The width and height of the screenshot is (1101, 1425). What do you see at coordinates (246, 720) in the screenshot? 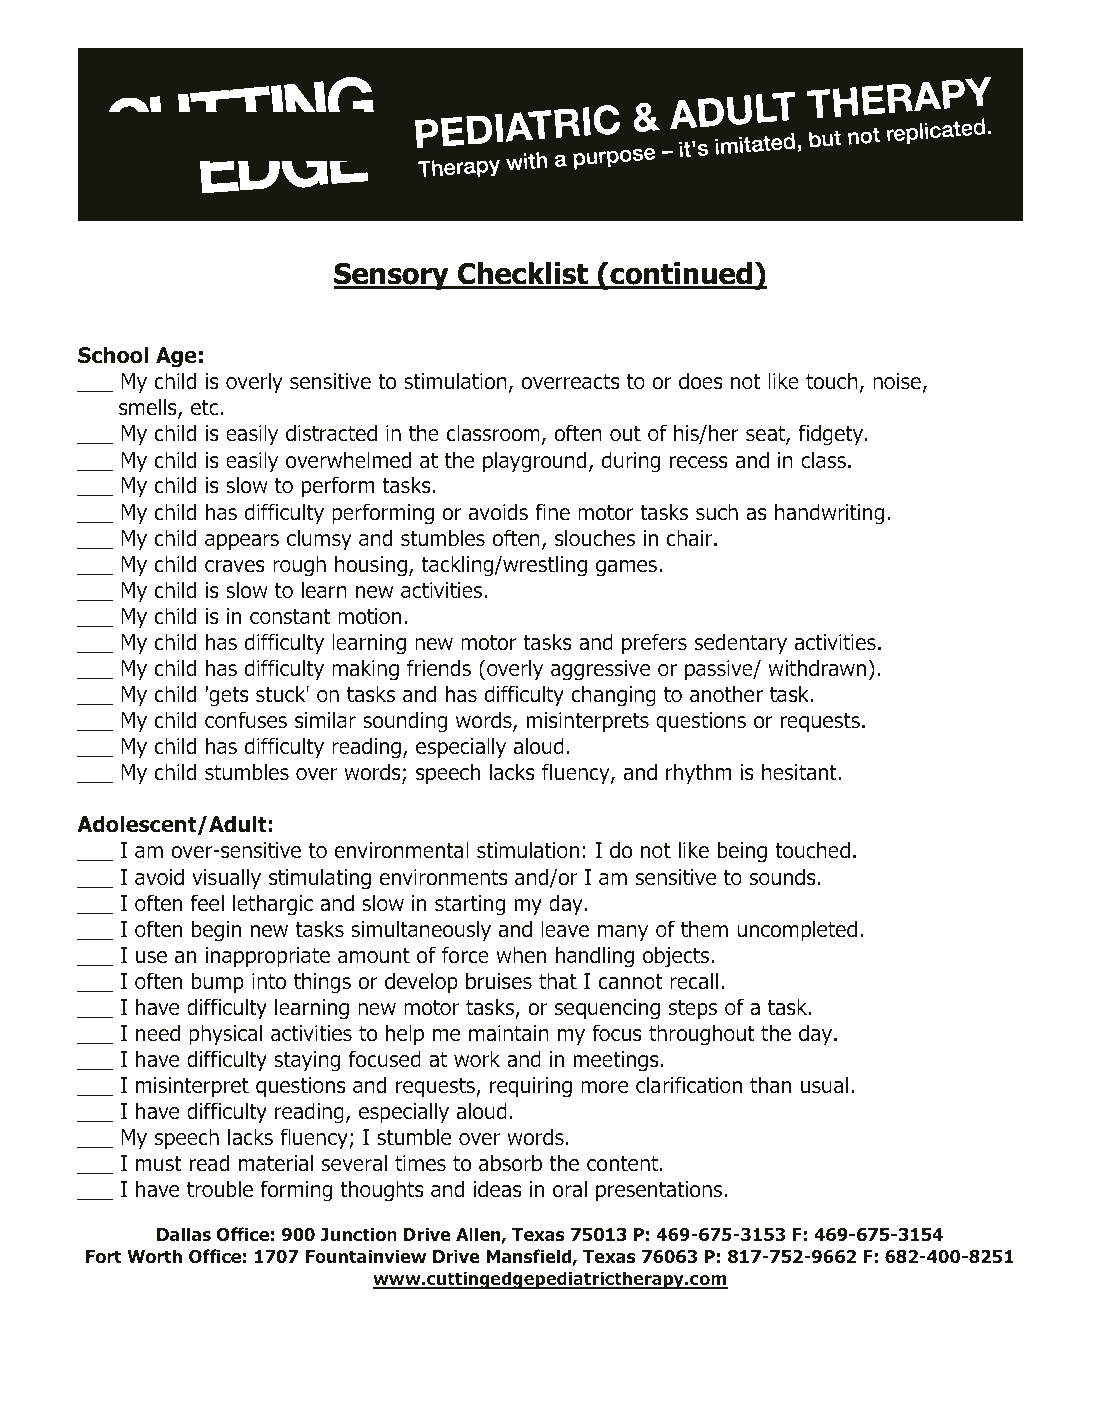
I see `confuses` at bounding box center [246, 720].
